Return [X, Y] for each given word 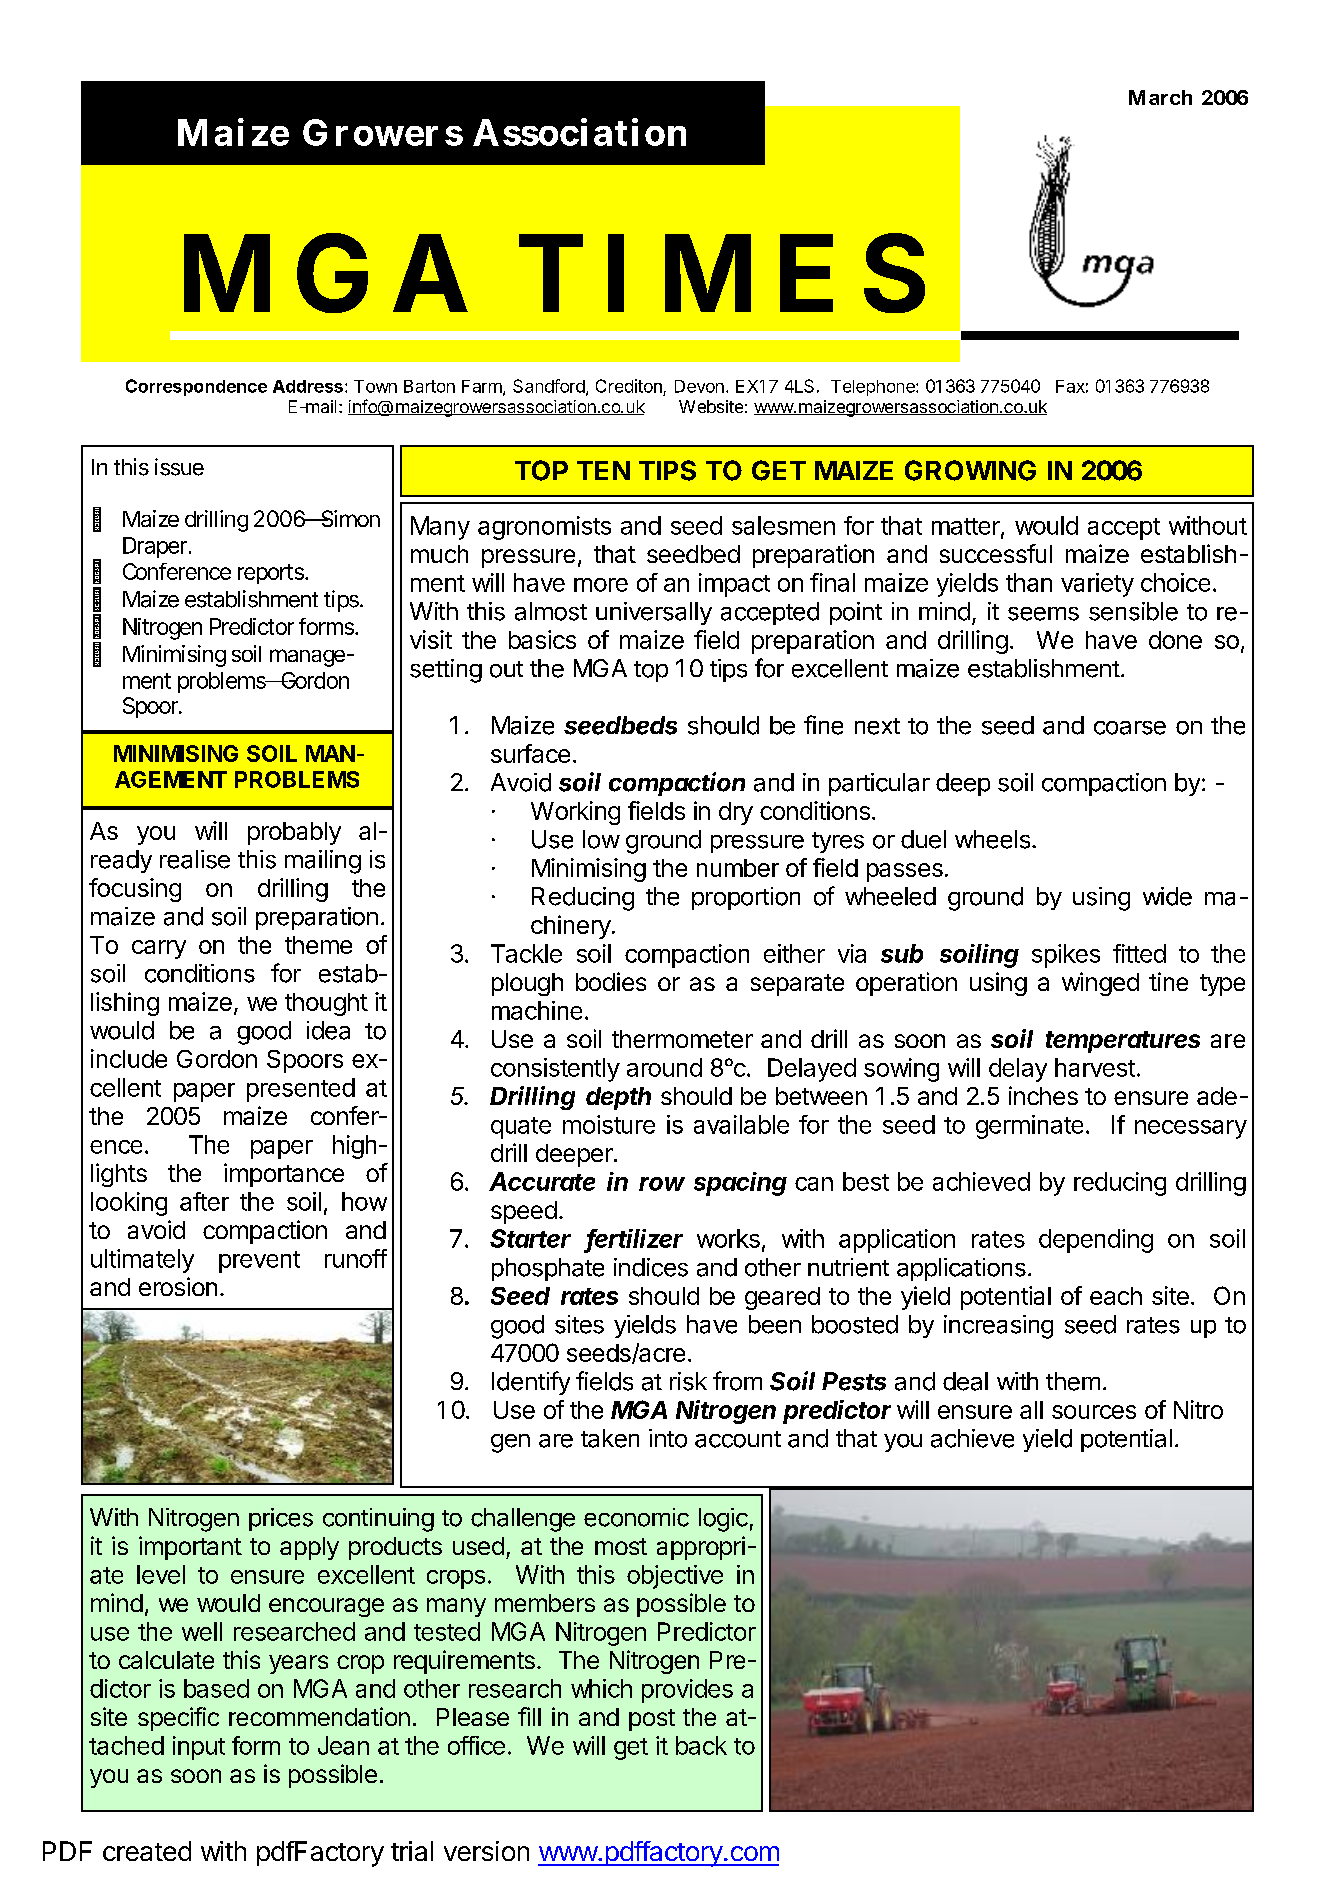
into [668, 1438]
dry [736, 813]
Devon [699, 386]
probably [294, 833]
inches [1043, 1095]
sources [1094, 1412]
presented [301, 1090]
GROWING [970, 470]
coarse [1130, 728]
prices [281, 1519]
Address [308, 386]
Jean [343, 1745]
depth [618, 1098]
